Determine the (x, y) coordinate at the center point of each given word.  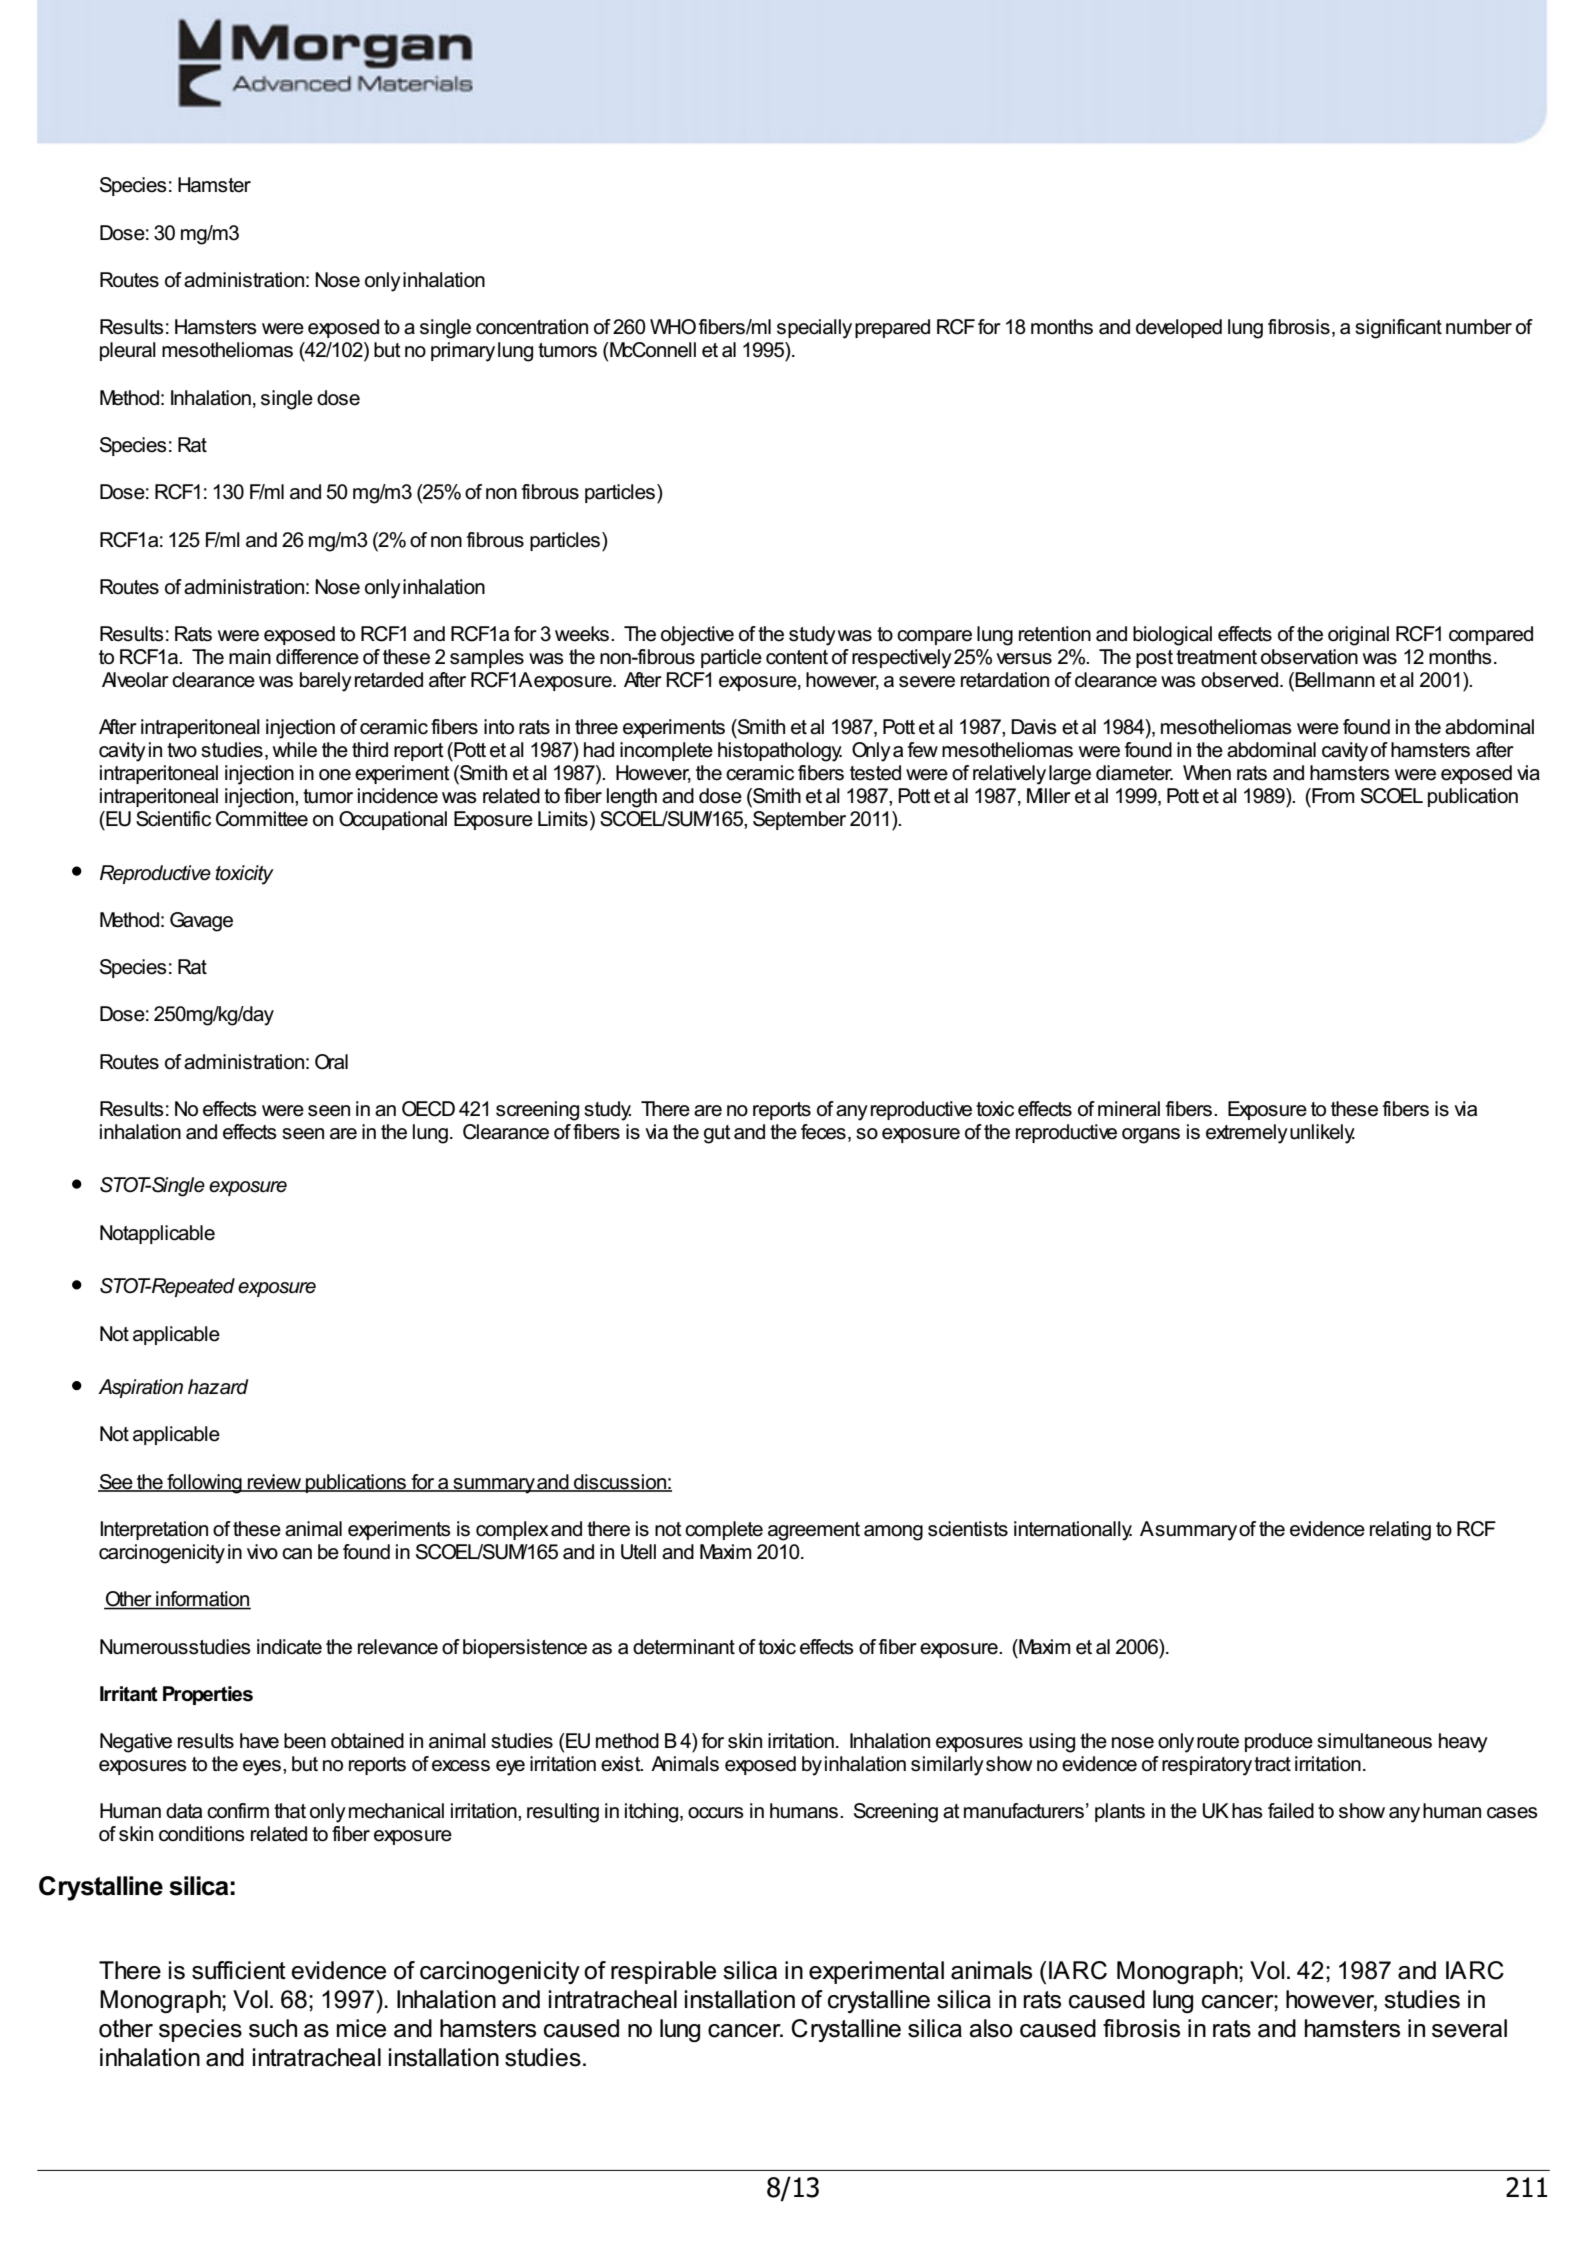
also (991, 2028)
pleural (128, 351)
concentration (532, 327)
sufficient (239, 1970)
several (1469, 2028)
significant (1398, 329)
